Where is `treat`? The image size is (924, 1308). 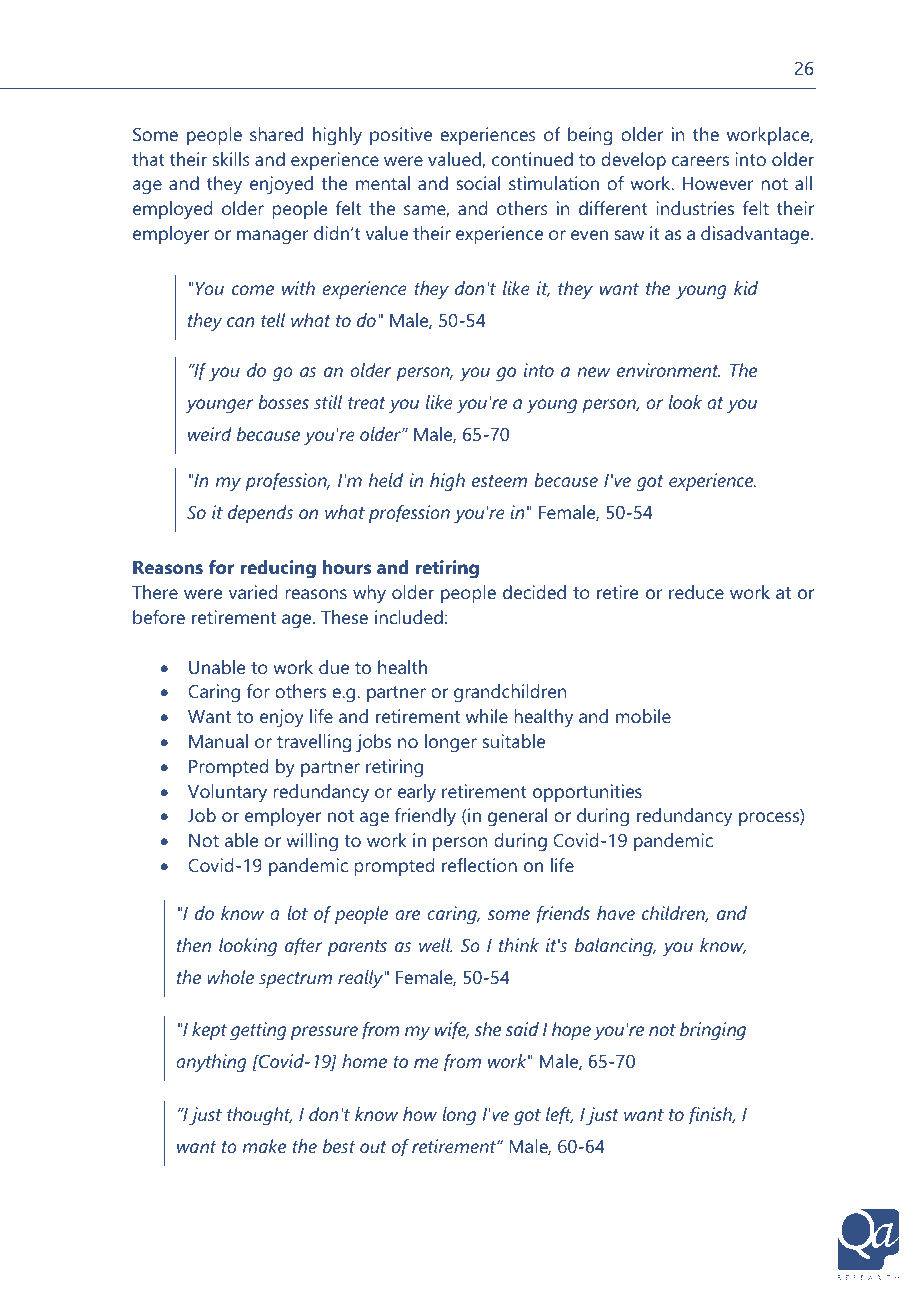
treat is located at coordinates (367, 403).
